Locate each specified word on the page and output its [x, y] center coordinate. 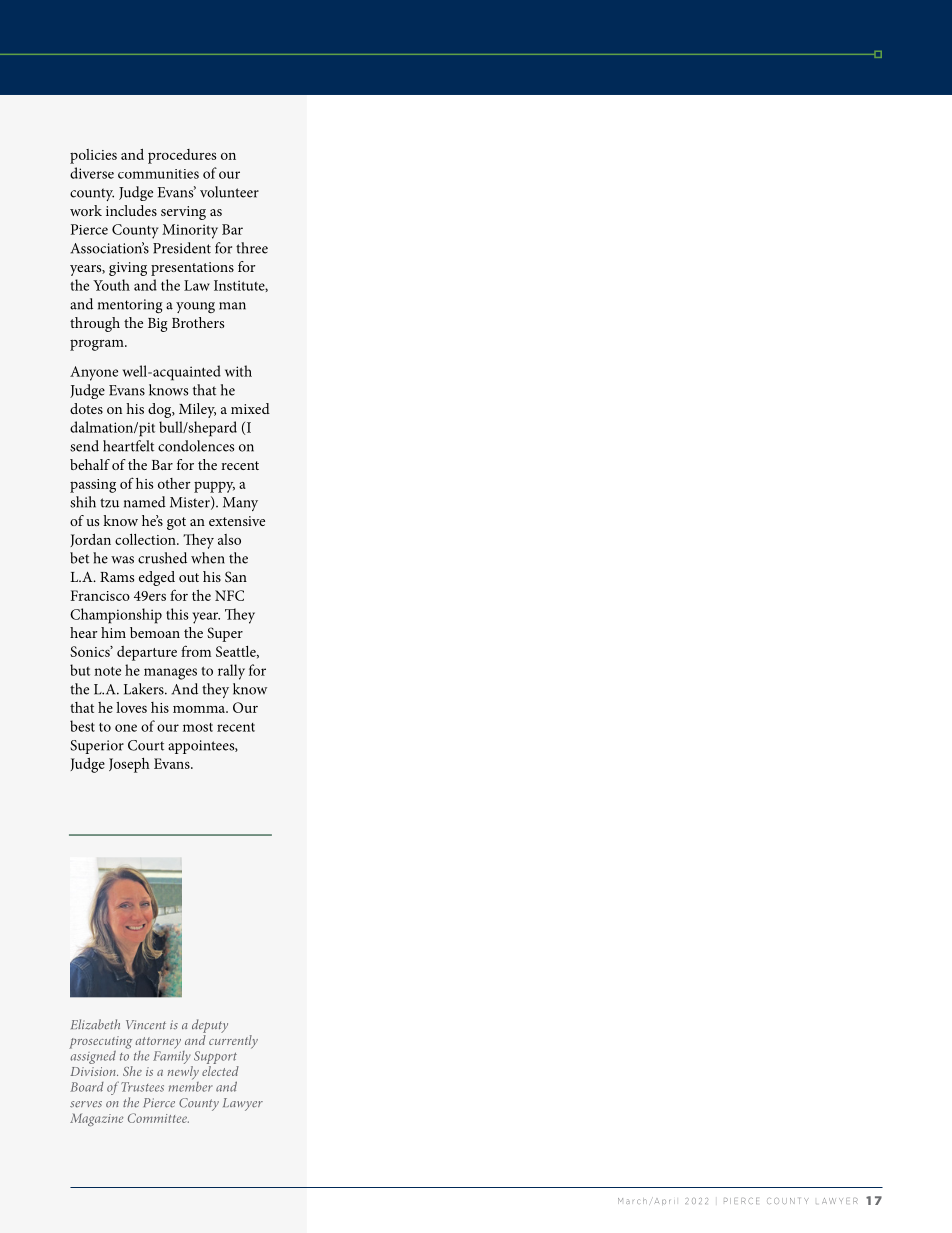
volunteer [229, 192]
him [113, 632]
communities [158, 174]
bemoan [155, 632]
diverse [92, 173]
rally [231, 672]
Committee [158, 1118]
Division [94, 1071]
